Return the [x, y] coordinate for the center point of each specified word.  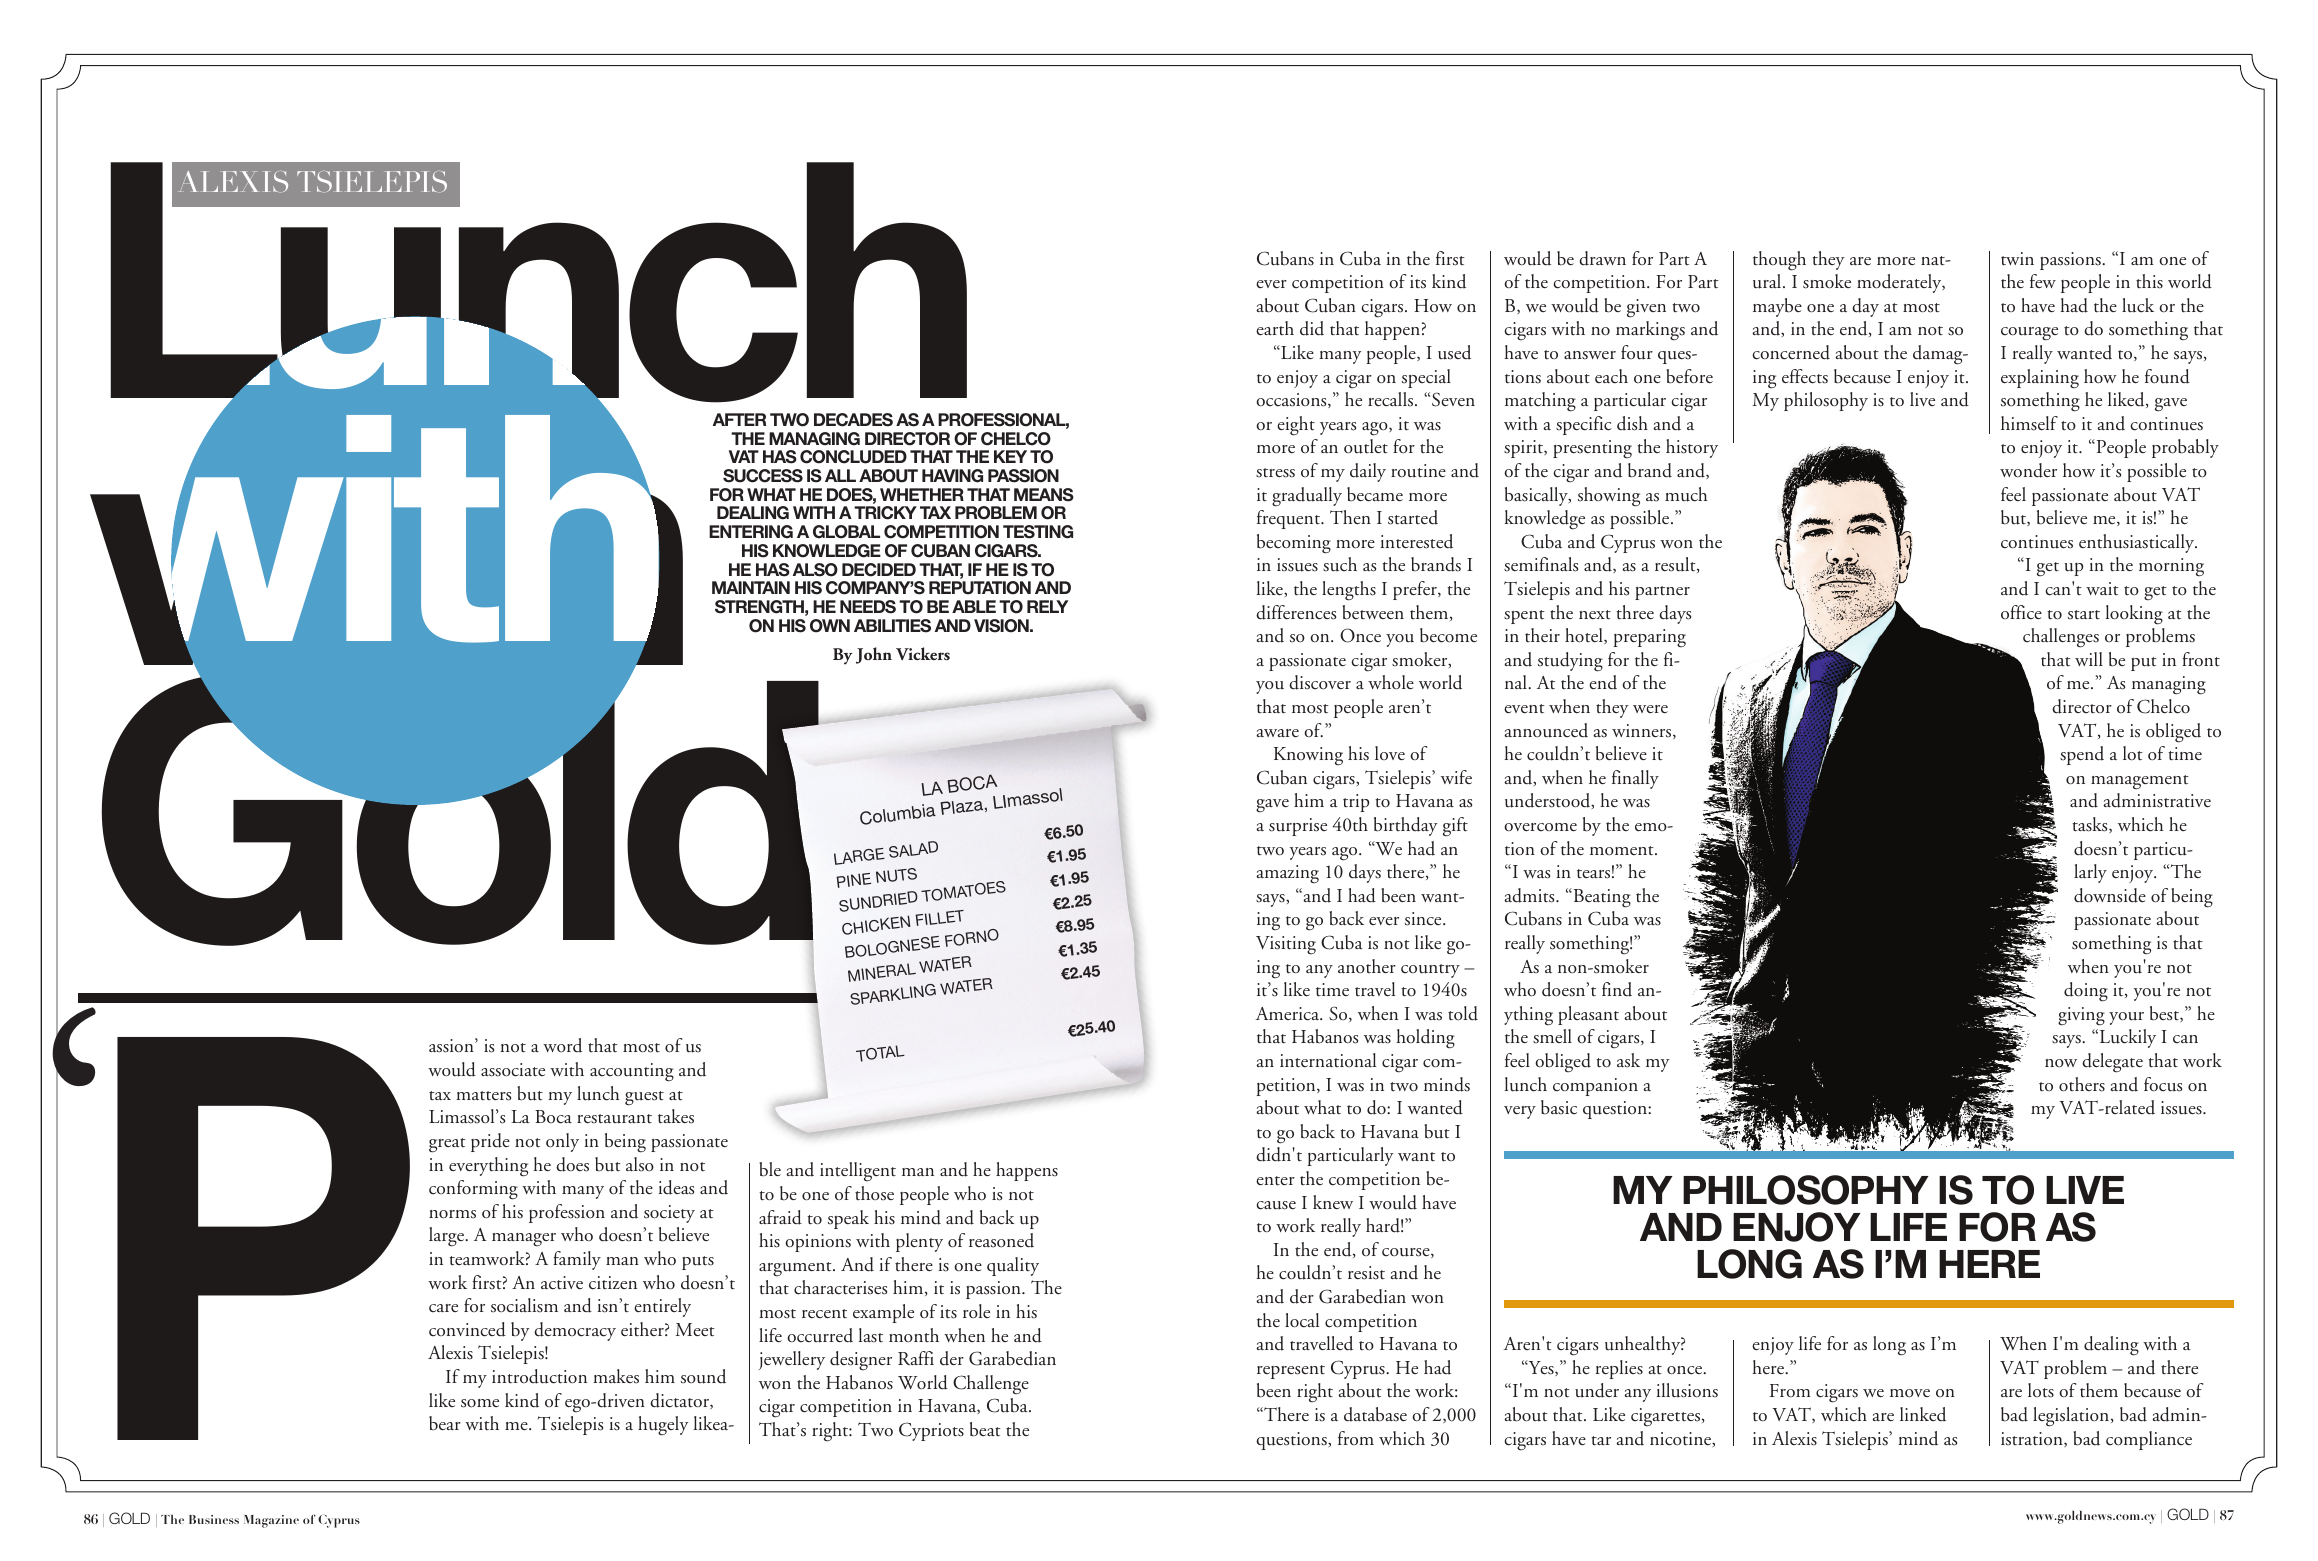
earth [1275, 328]
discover [1320, 682]
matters [483, 1096]
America [1289, 1014]
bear [445, 1423]
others [2082, 1084]
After [739, 419]
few [2043, 281]
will [2089, 659]
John [874, 655]
